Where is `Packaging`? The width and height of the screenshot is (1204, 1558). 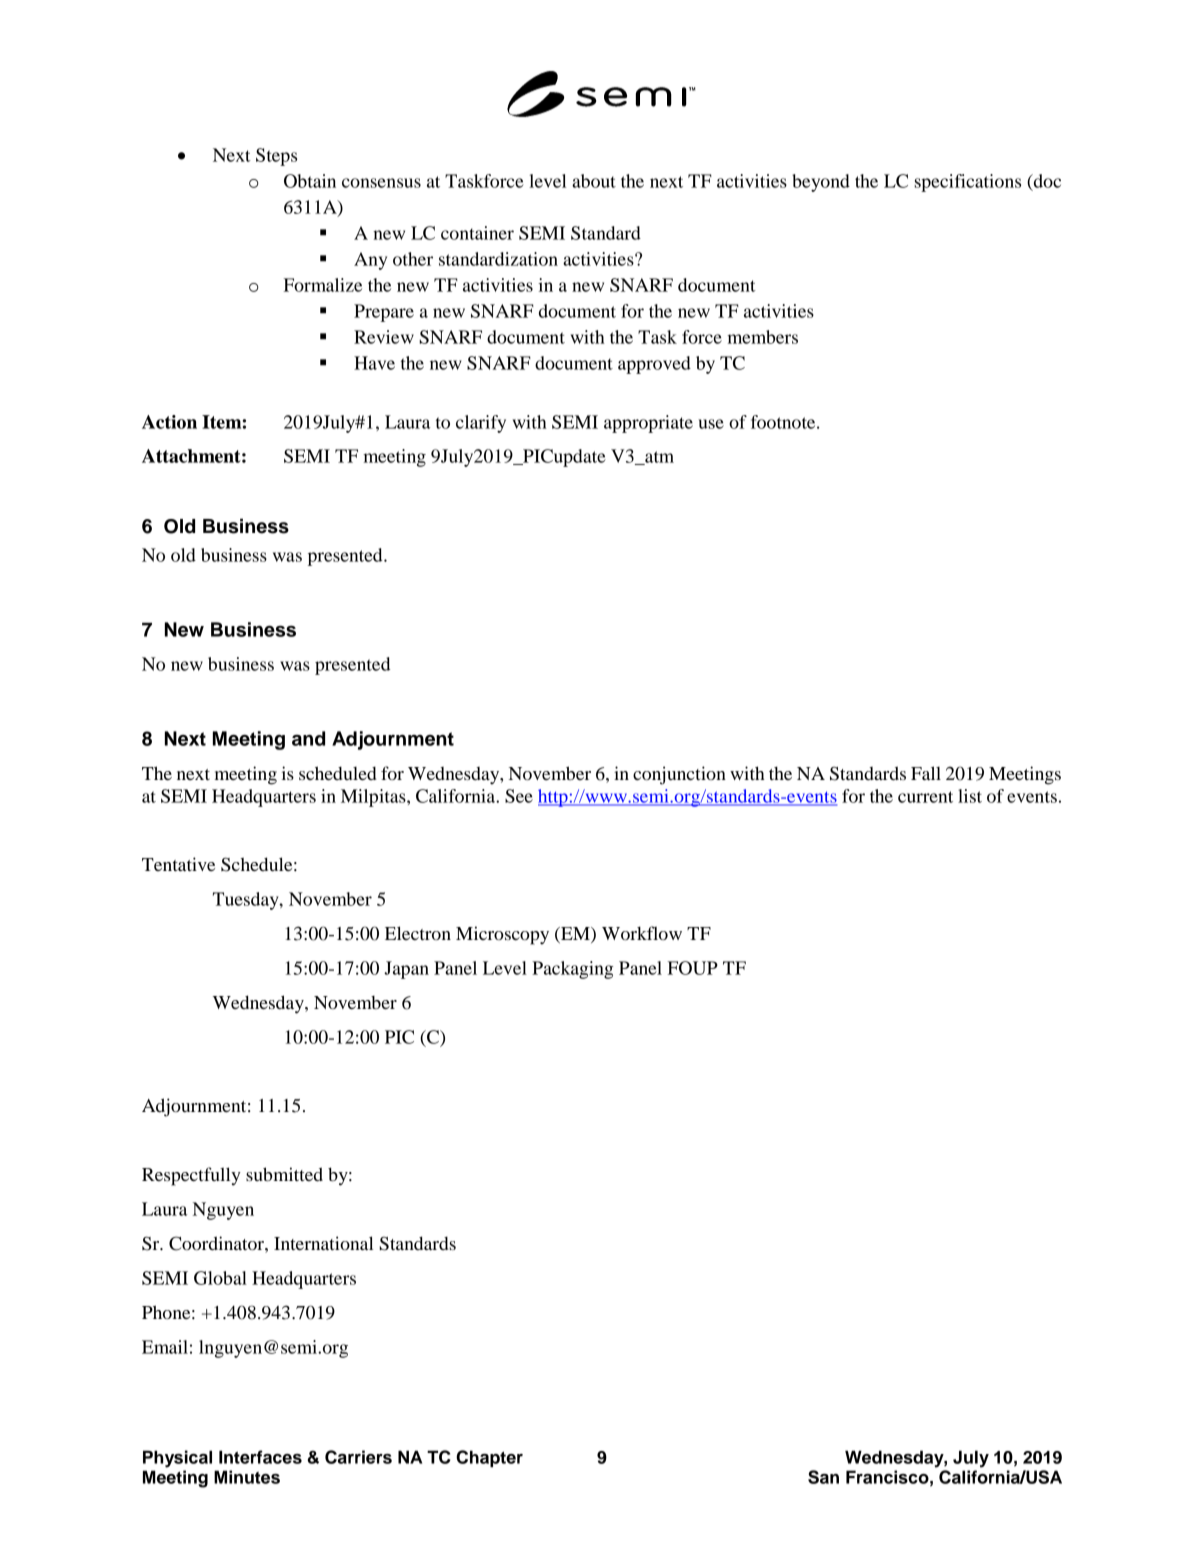
Packaging is located at coordinates (572, 970).
